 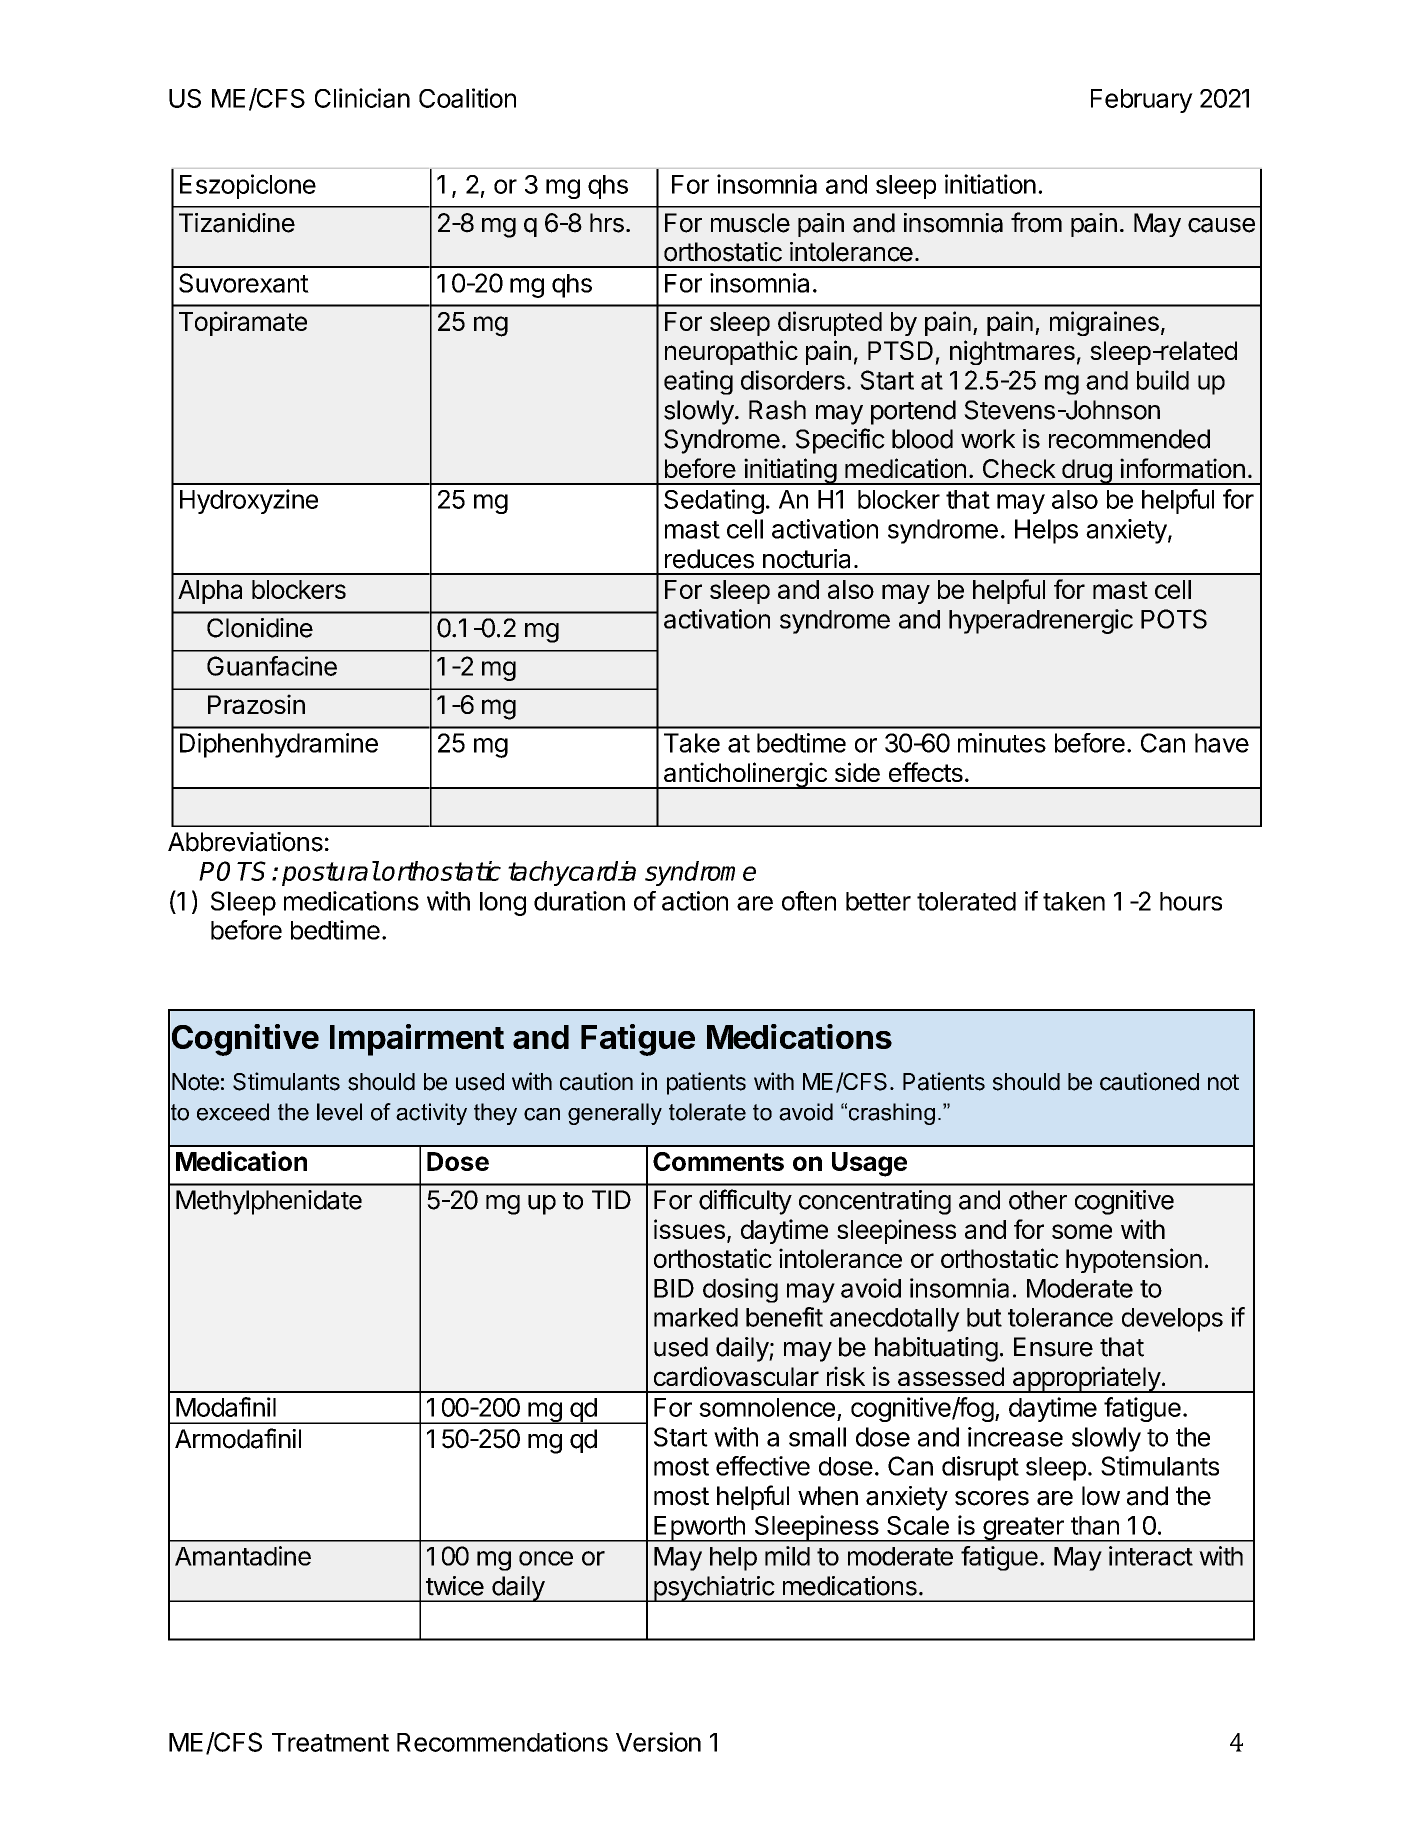 What do you see at coordinates (709, 559) in the document?
I see `reduces` at bounding box center [709, 559].
